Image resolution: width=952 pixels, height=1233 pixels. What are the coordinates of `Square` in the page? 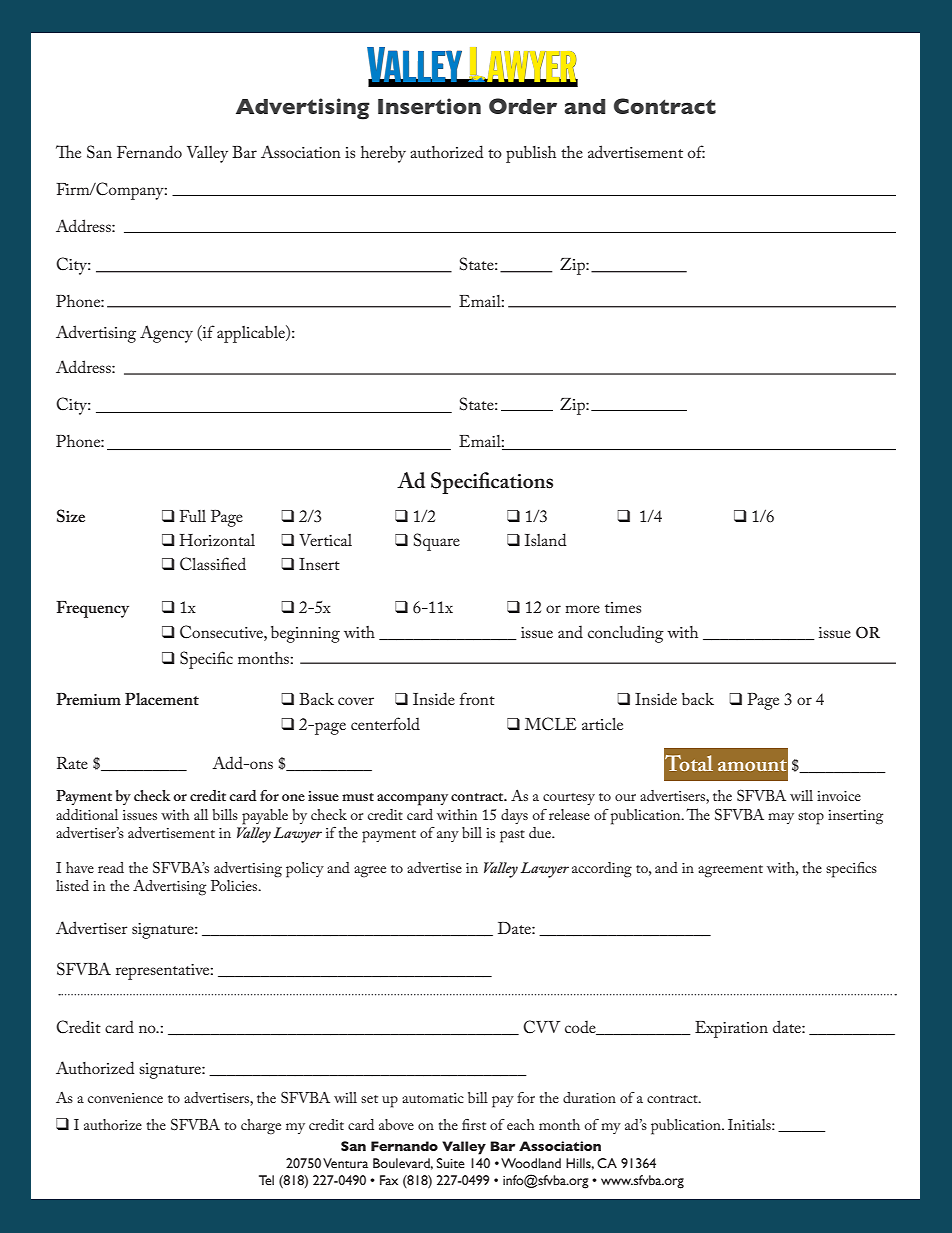 It's located at (437, 542).
